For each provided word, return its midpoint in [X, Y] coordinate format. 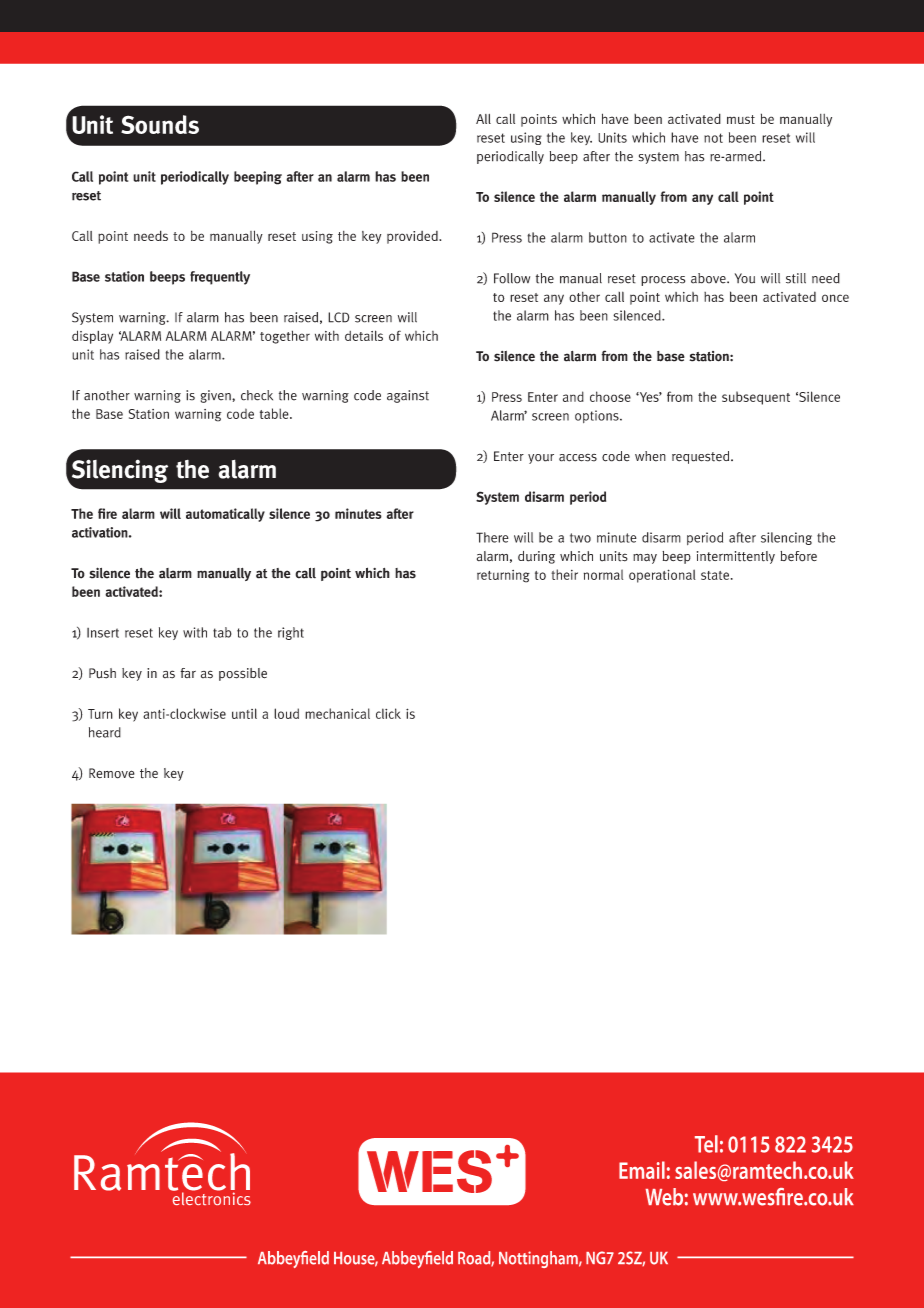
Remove [112, 773]
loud [286, 713]
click [388, 713]
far [188, 673]
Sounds [160, 124]
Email [642, 1170]
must [741, 119]
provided [413, 237]
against [408, 396]
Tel [706, 1144]
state [716, 575]
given [217, 396]
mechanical [337, 713]
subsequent [756, 398]
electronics [211, 1197]
